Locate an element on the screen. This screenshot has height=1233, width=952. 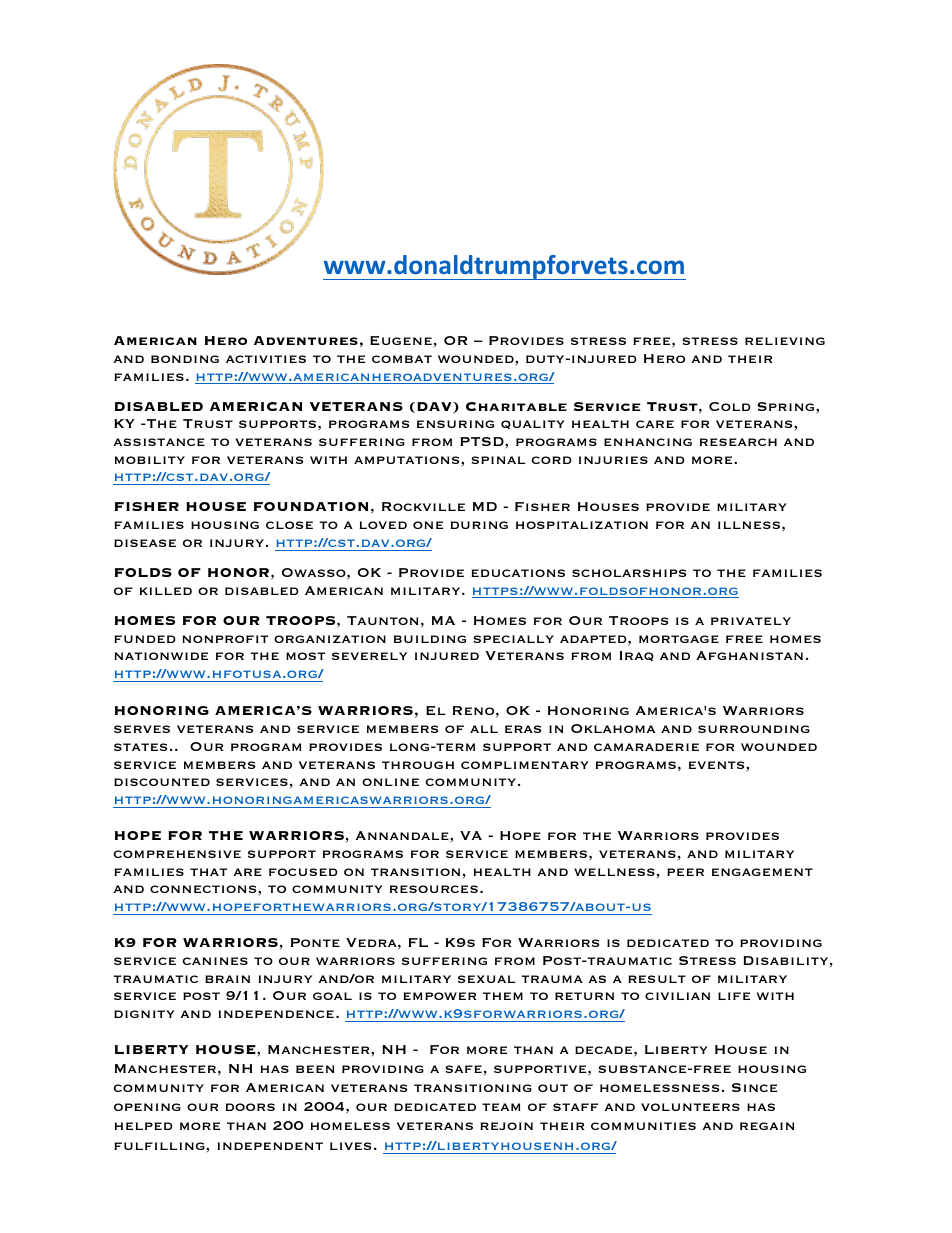
doors is located at coordinates (250, 1107).
